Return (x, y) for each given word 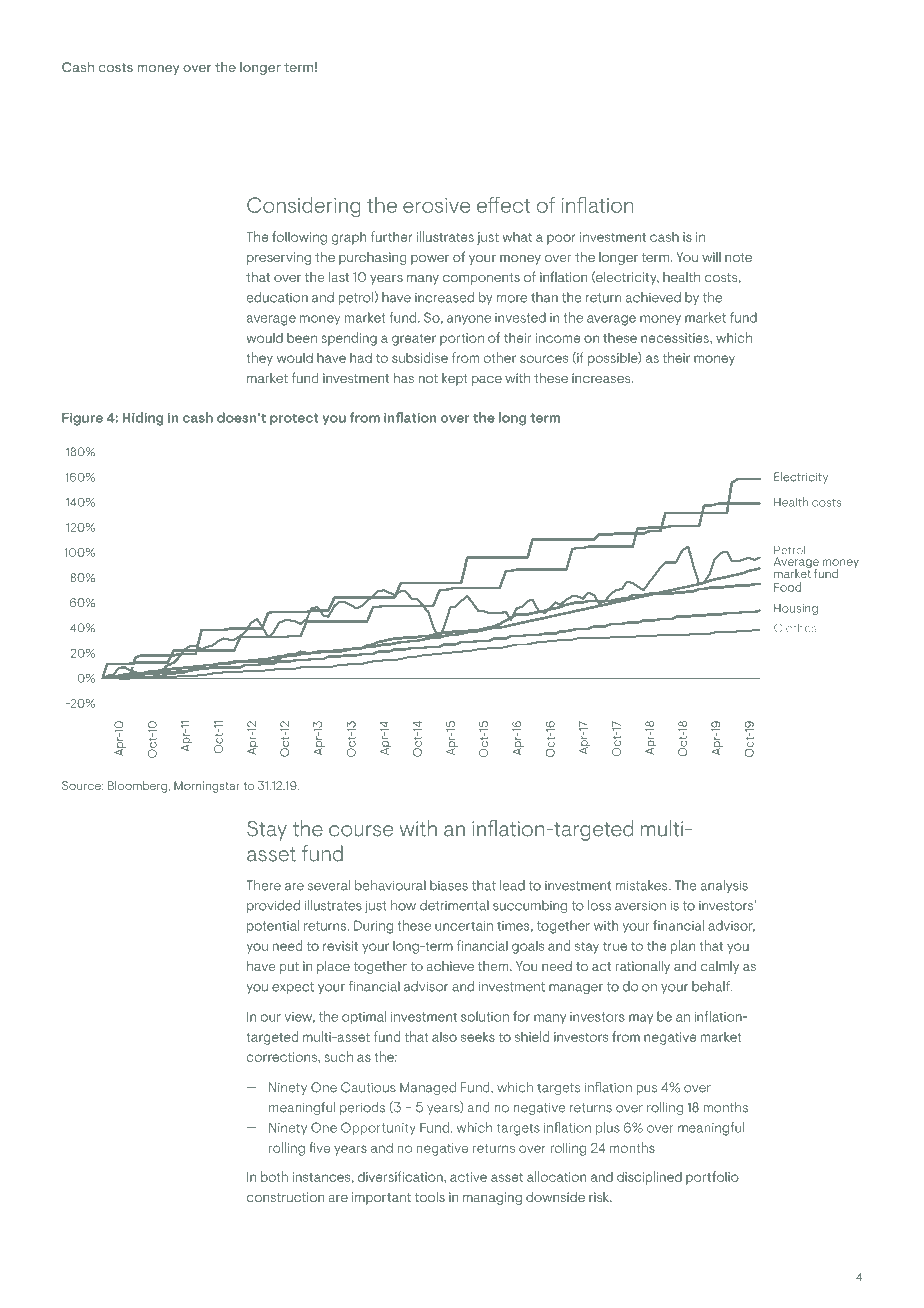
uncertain (464, 926)
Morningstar (207, 787)
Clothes (795, 627)
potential (273, 927)
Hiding (142, 419)
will (711, 257)
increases (602, 378)
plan (683, 947)
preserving (279, 258)
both (274, 1176)
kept (455, 379)
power (430, 260)
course (361, 831)
